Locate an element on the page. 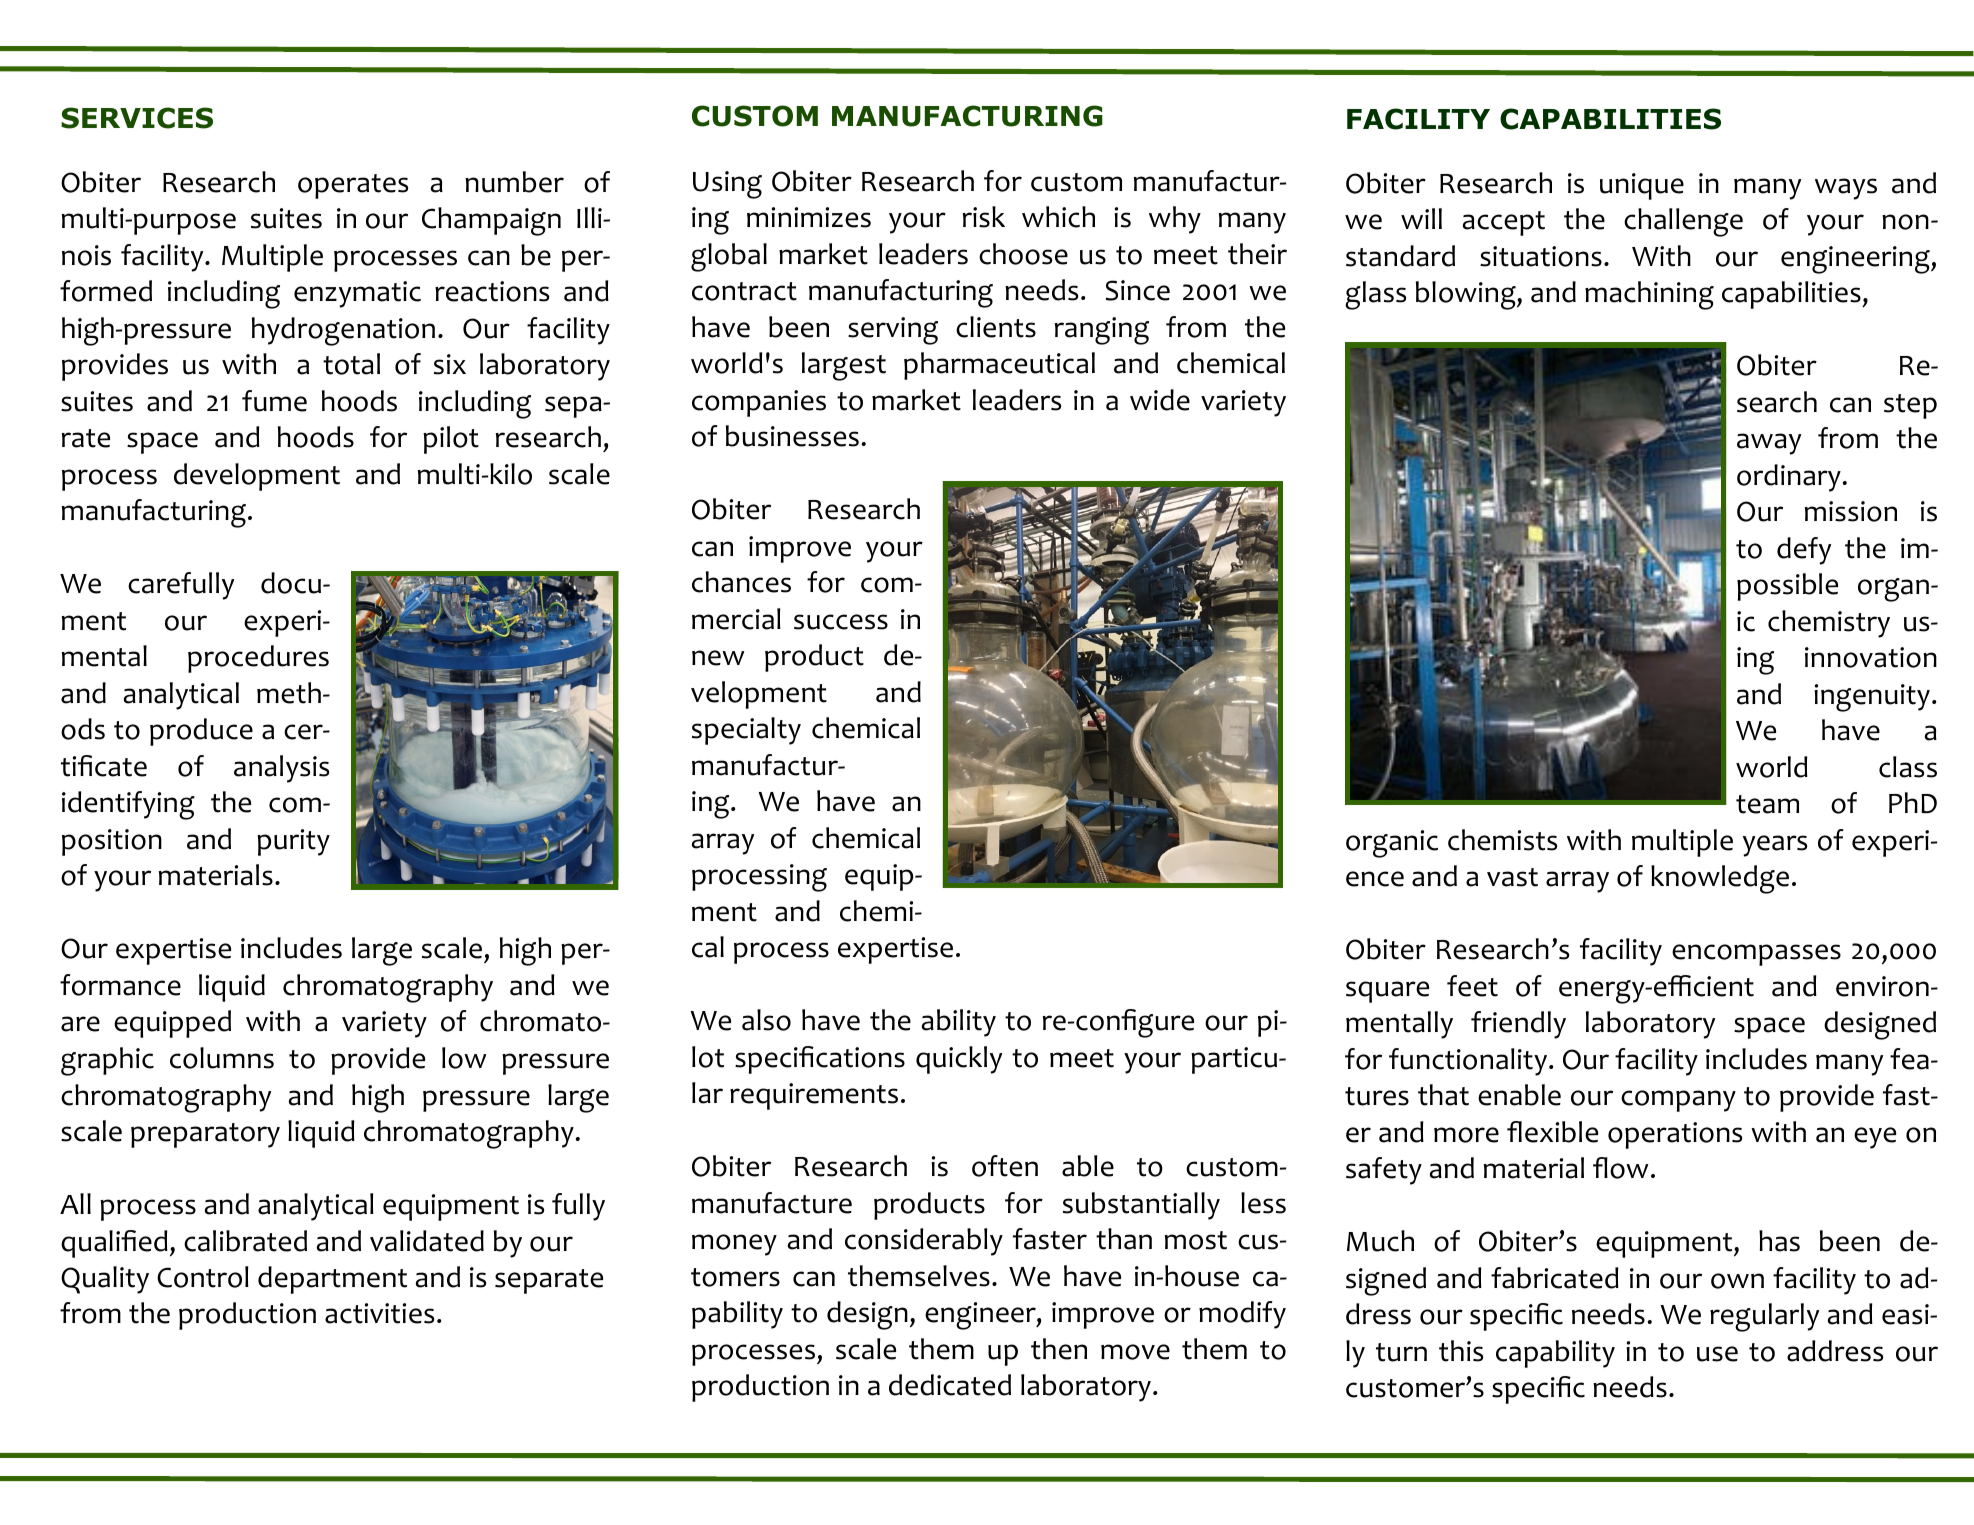 This document has width=1974, height=1525. purity is located at coordinates (293, 842).
